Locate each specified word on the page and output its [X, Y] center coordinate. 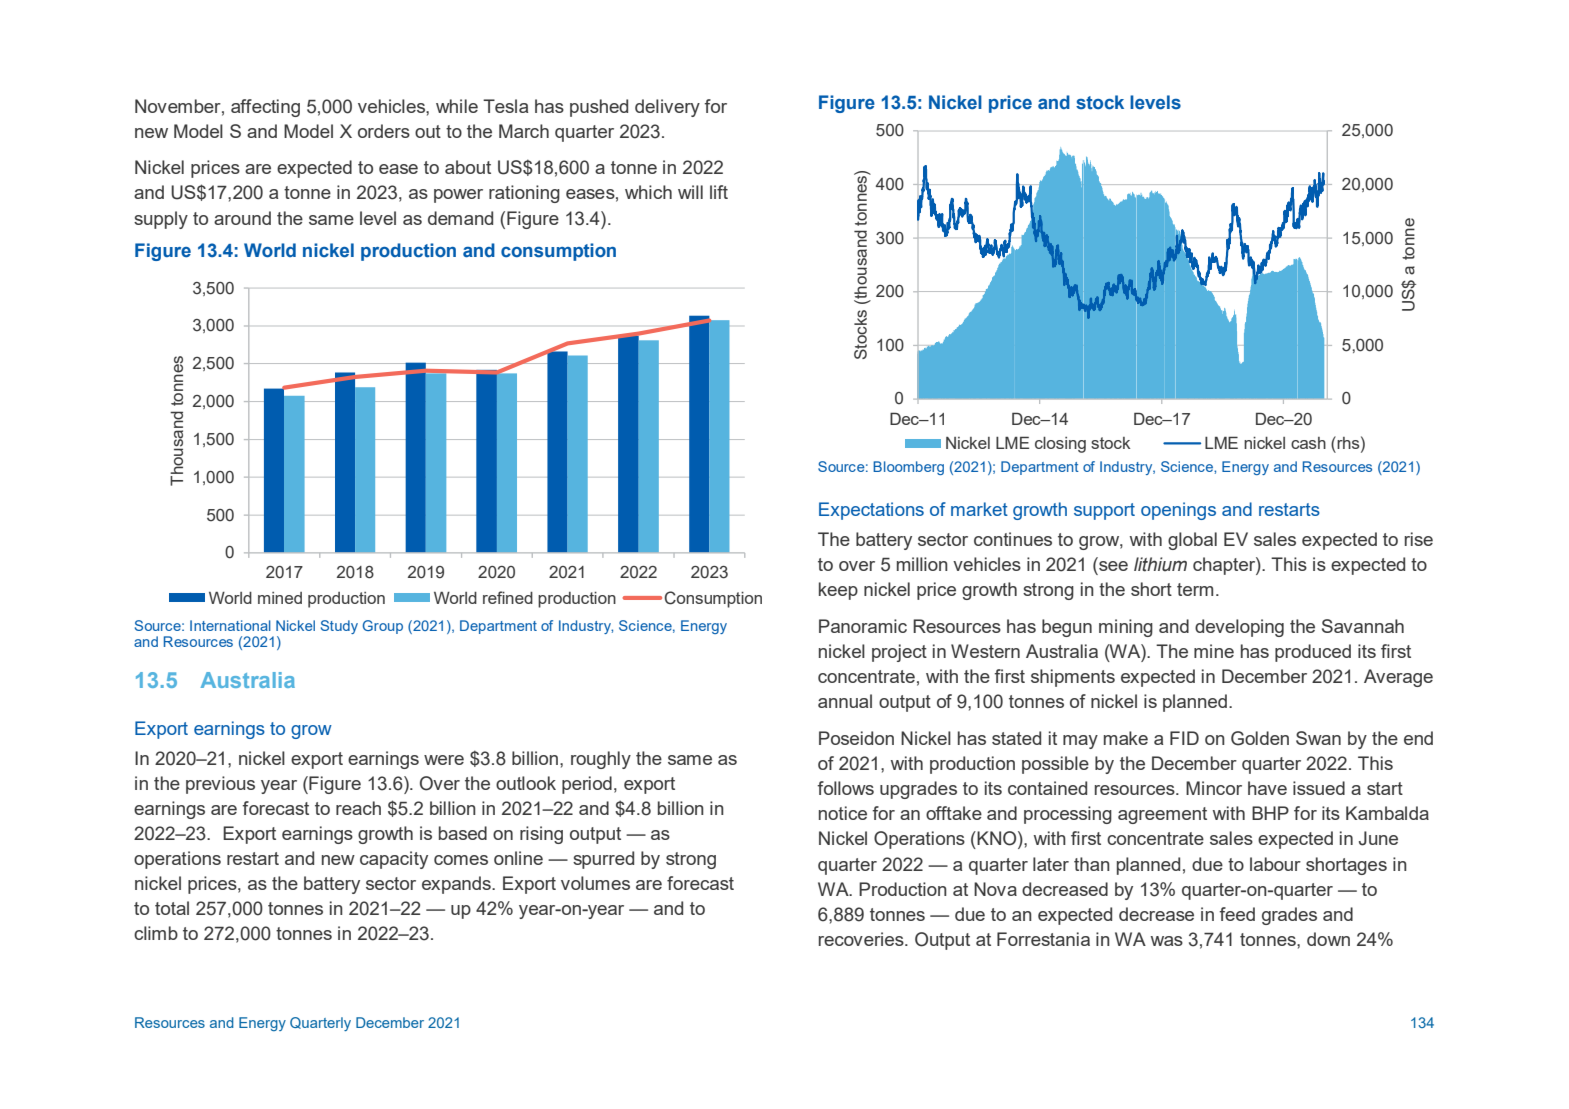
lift [719, 192]
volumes [595, 883]
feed [1237, 914]
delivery [667, 108]
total [172, 908]
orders [384, 131]
